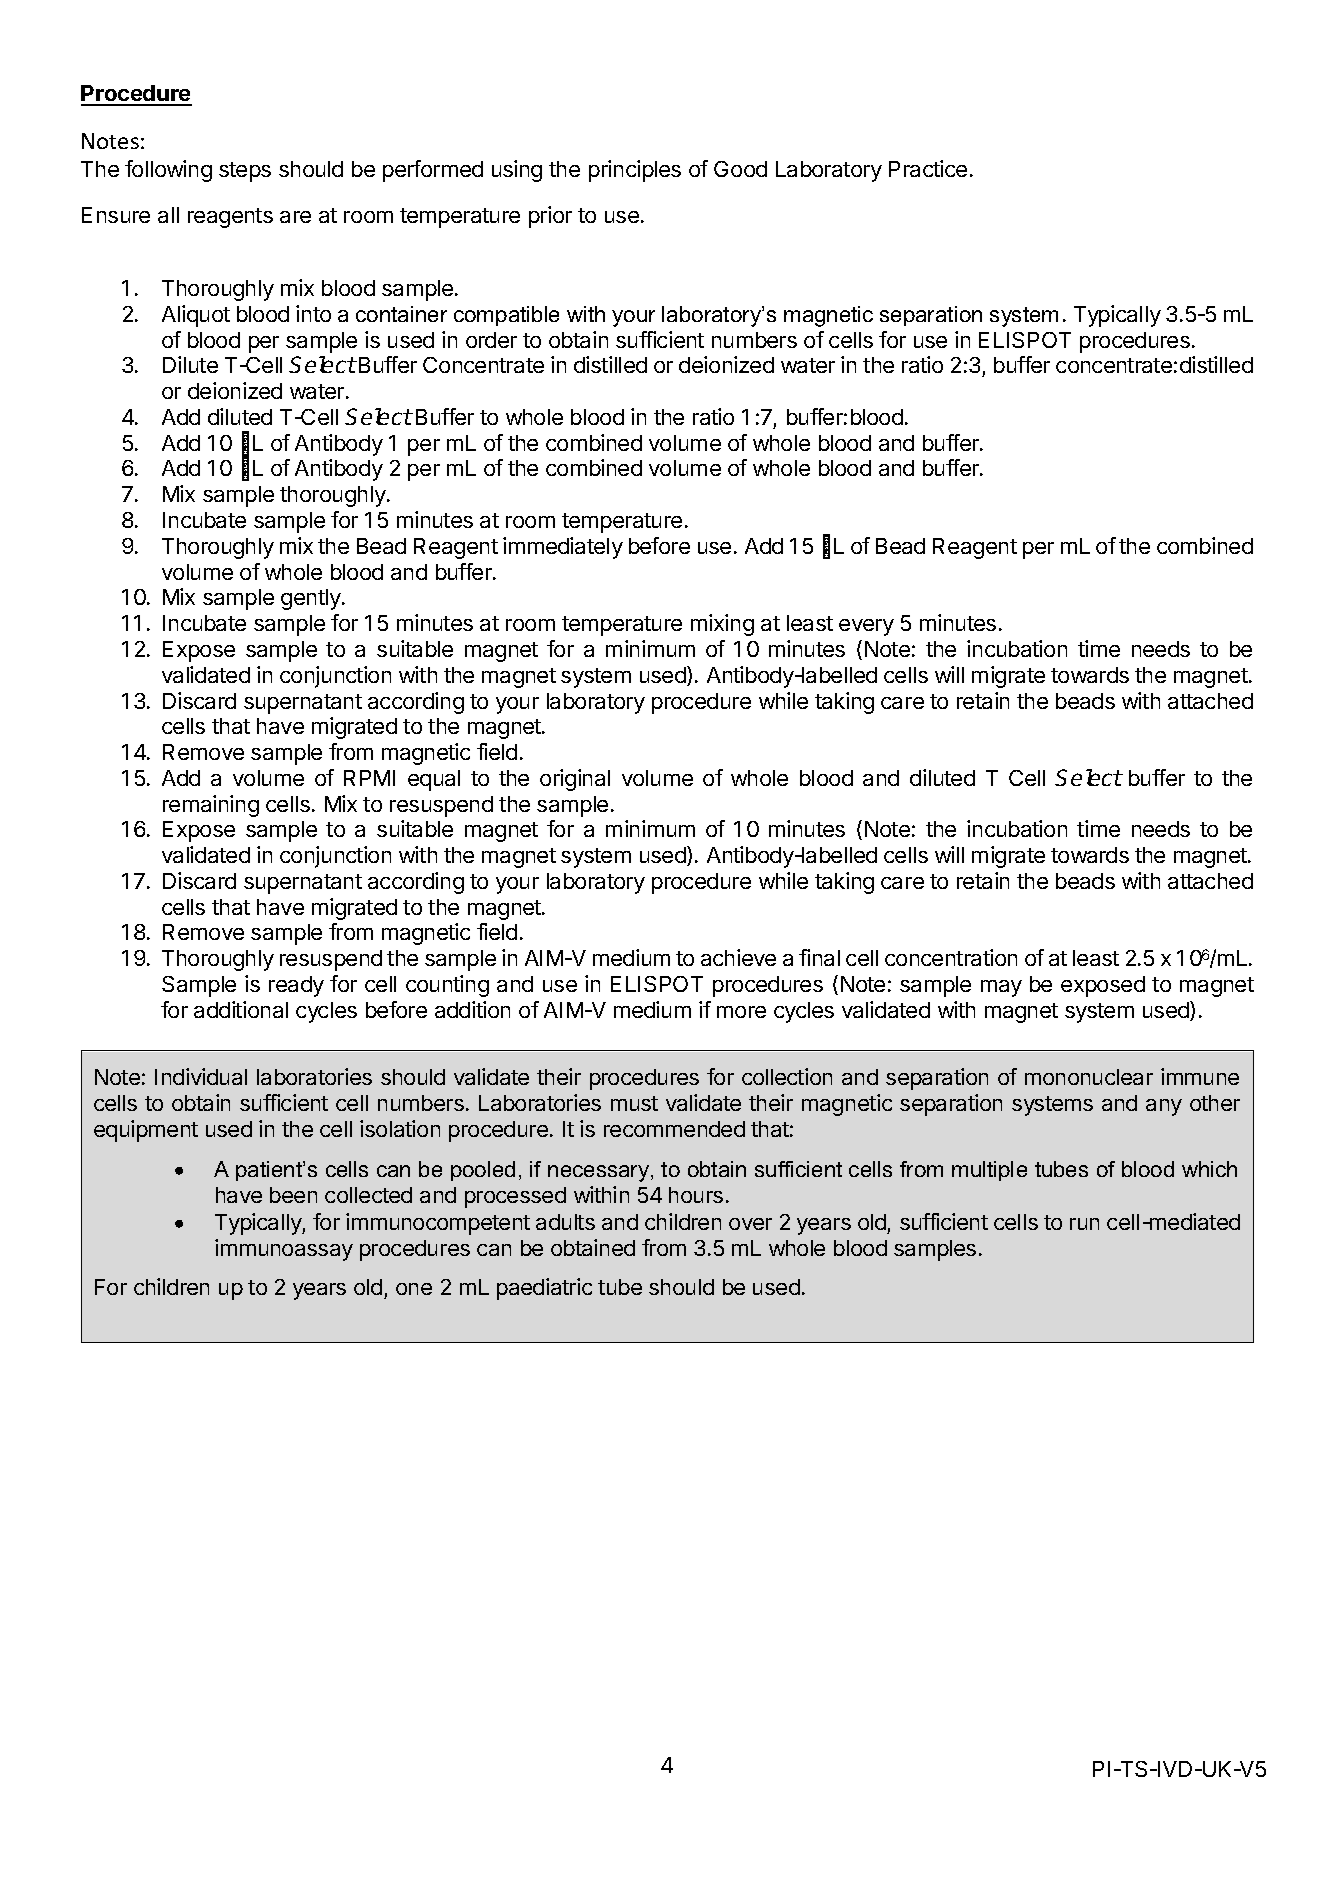  What do you see at coordinates (750, 1224) in the page?
I see `over` at bounding box center [750, 1224].
